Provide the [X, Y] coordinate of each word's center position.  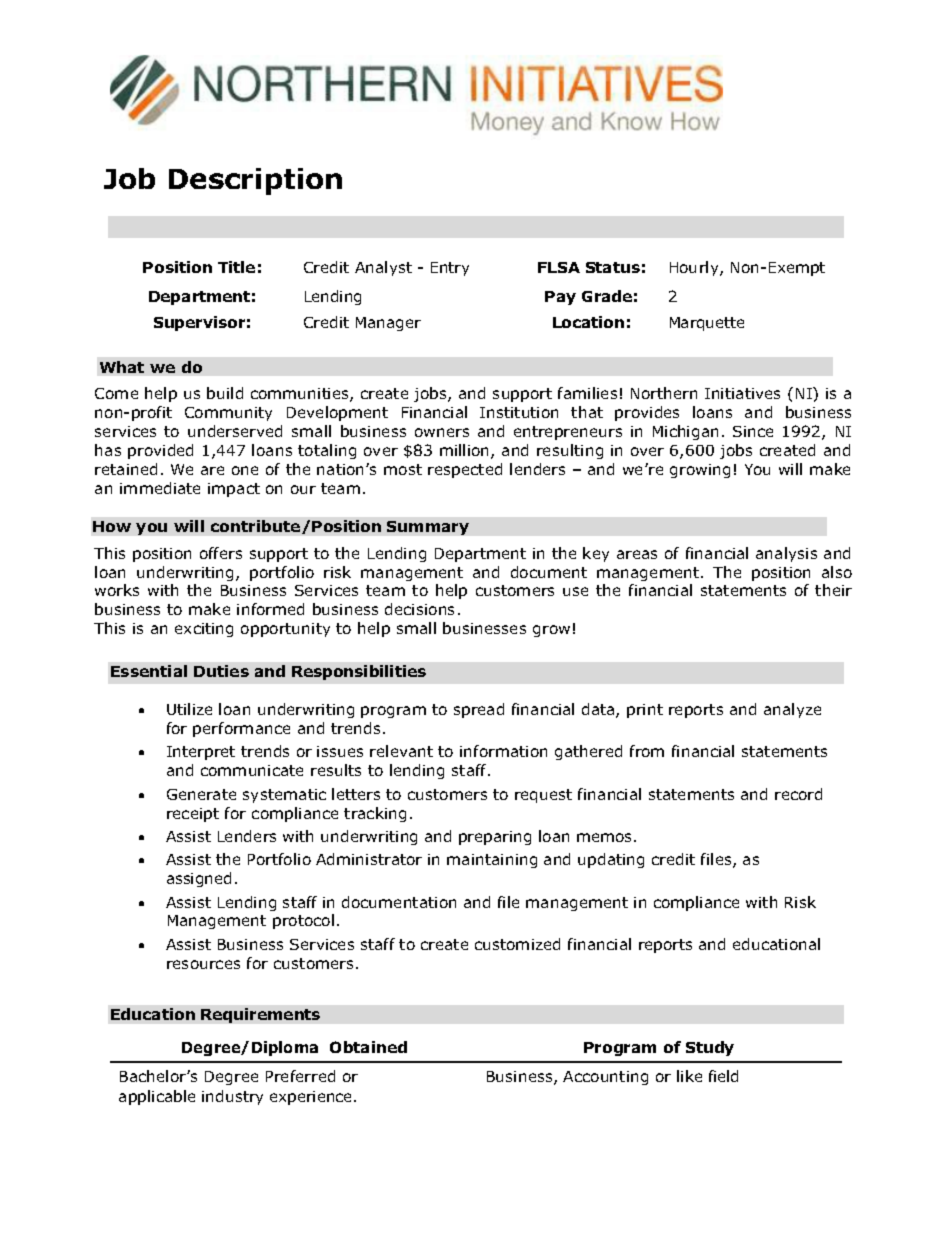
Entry [450, 269]
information [503, 751]
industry [232, 1097]
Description [255, 181]
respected [465, 470]
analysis [786, 554]
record [798, 794]
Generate [201, 794]
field [723, 1076]
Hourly [695, 268]
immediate [160, 488]
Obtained [368, 1047]
